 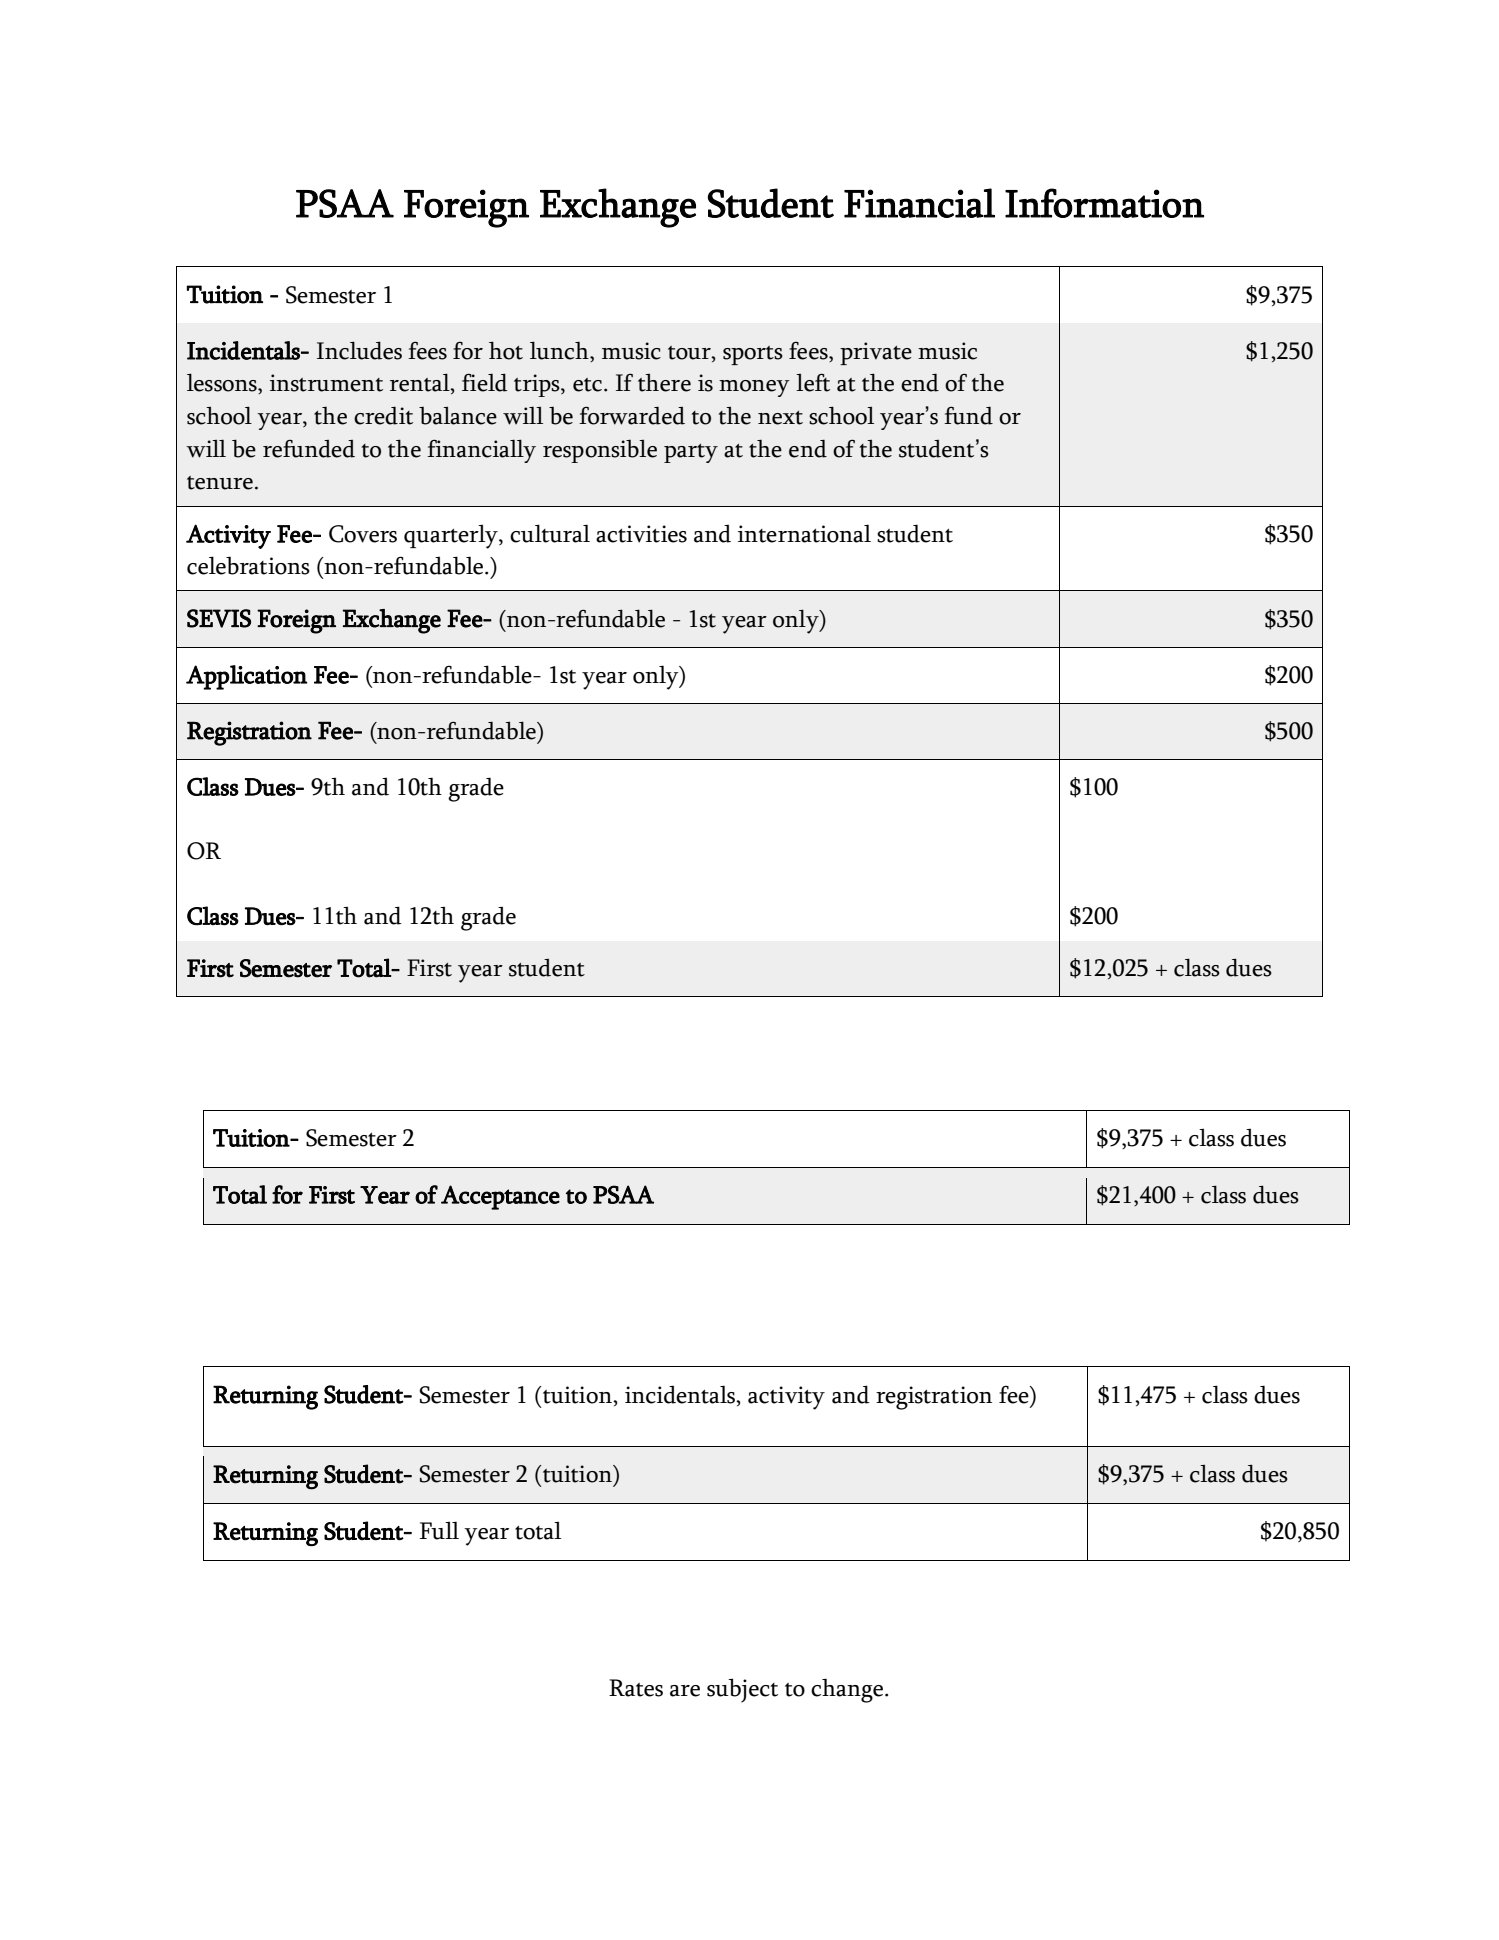 I want to click on subject, so click(x=742, y=1690).
